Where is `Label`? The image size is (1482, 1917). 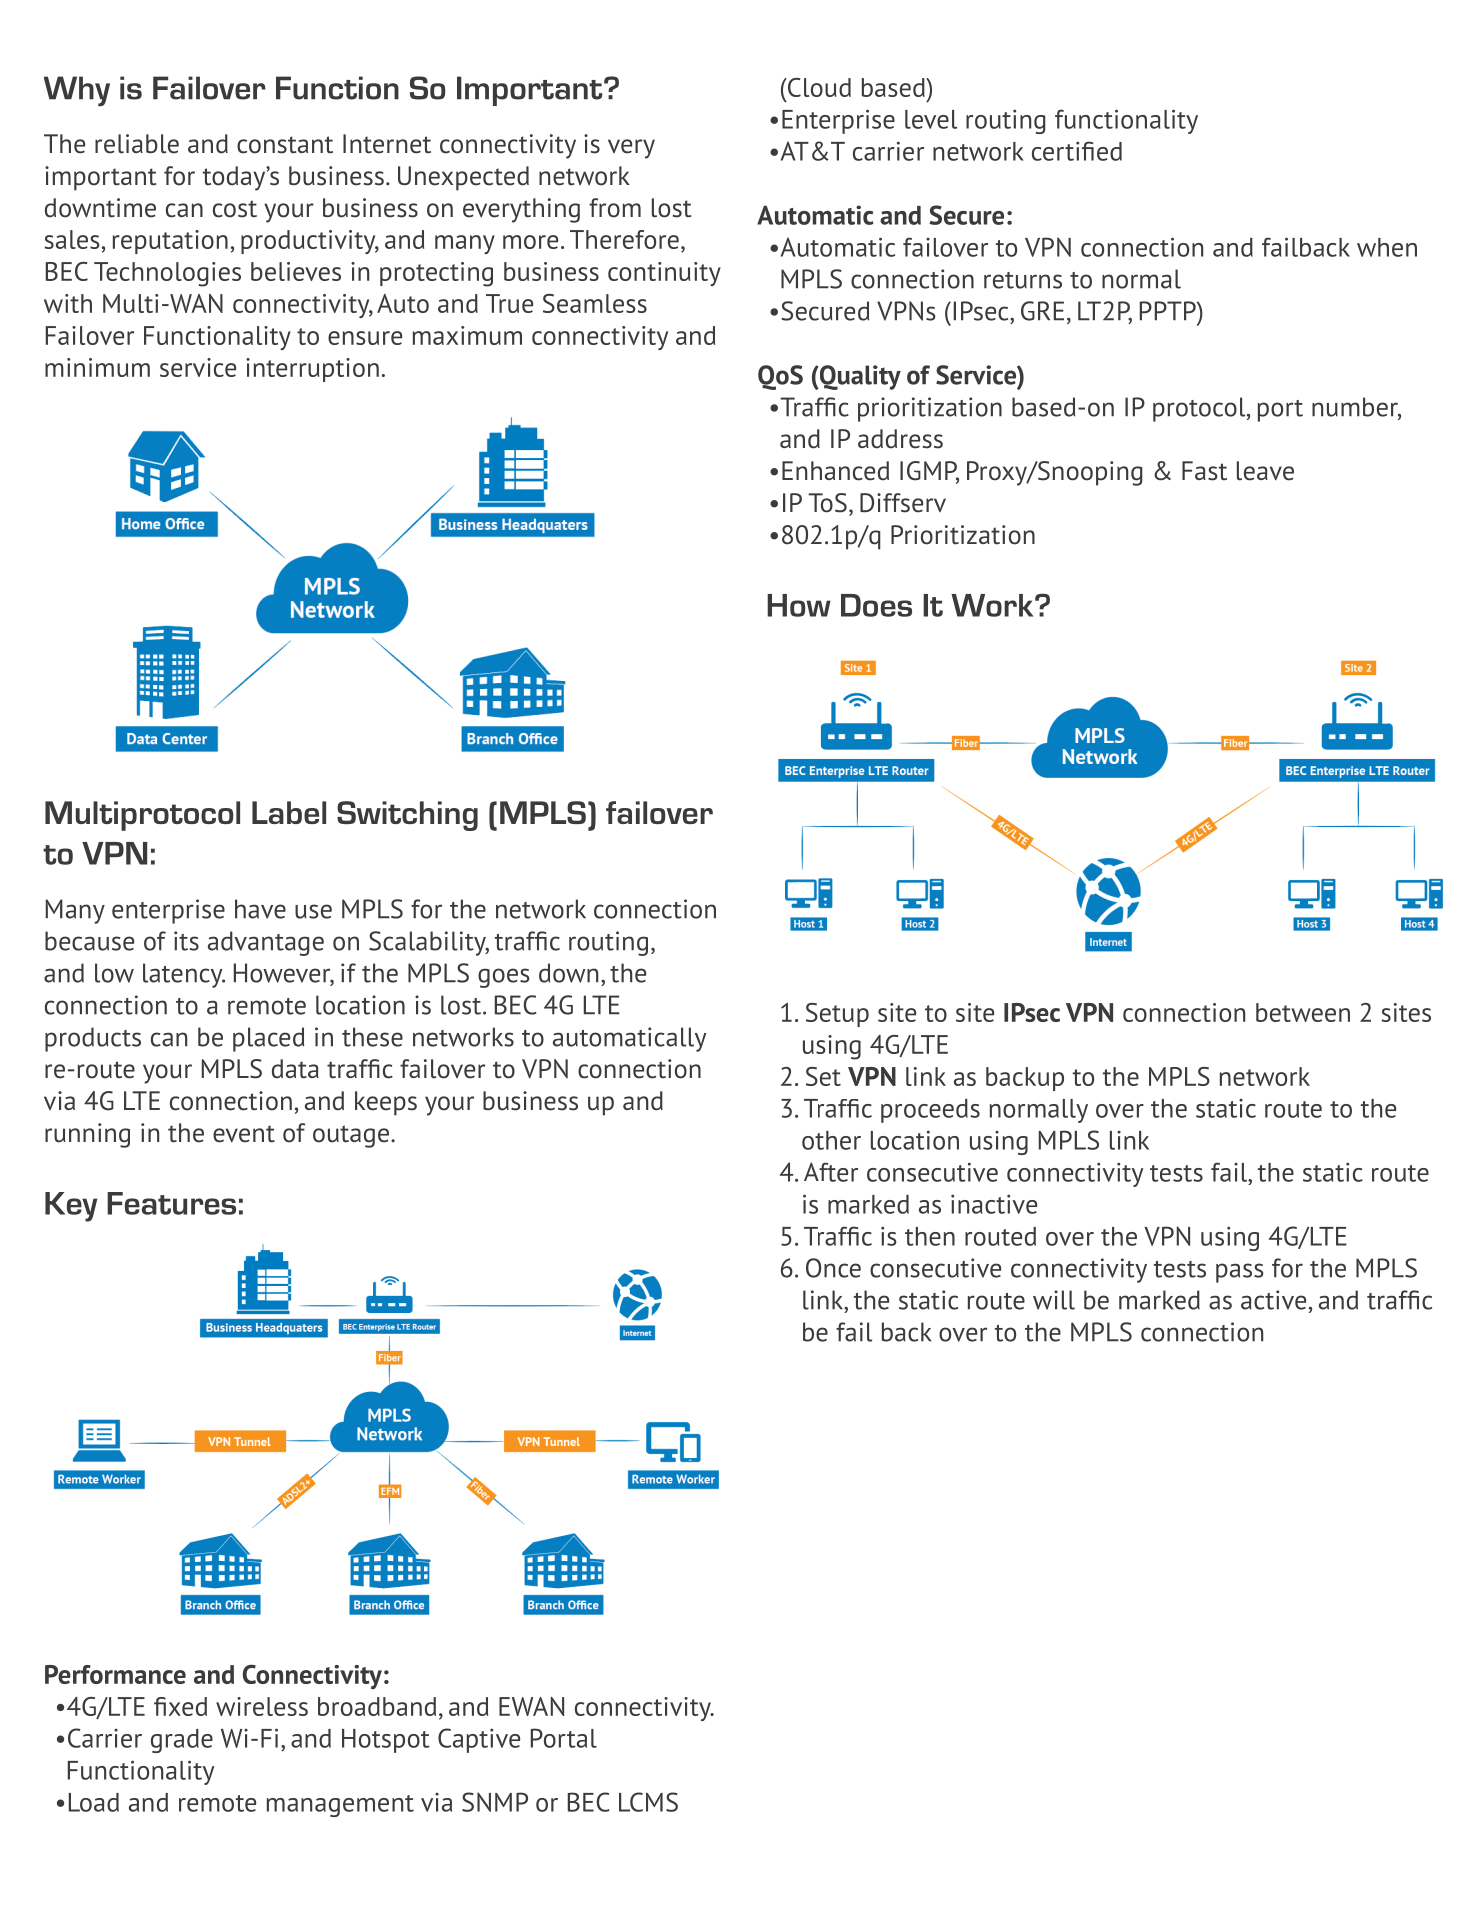
Label is located at coordinates (289, 812).
